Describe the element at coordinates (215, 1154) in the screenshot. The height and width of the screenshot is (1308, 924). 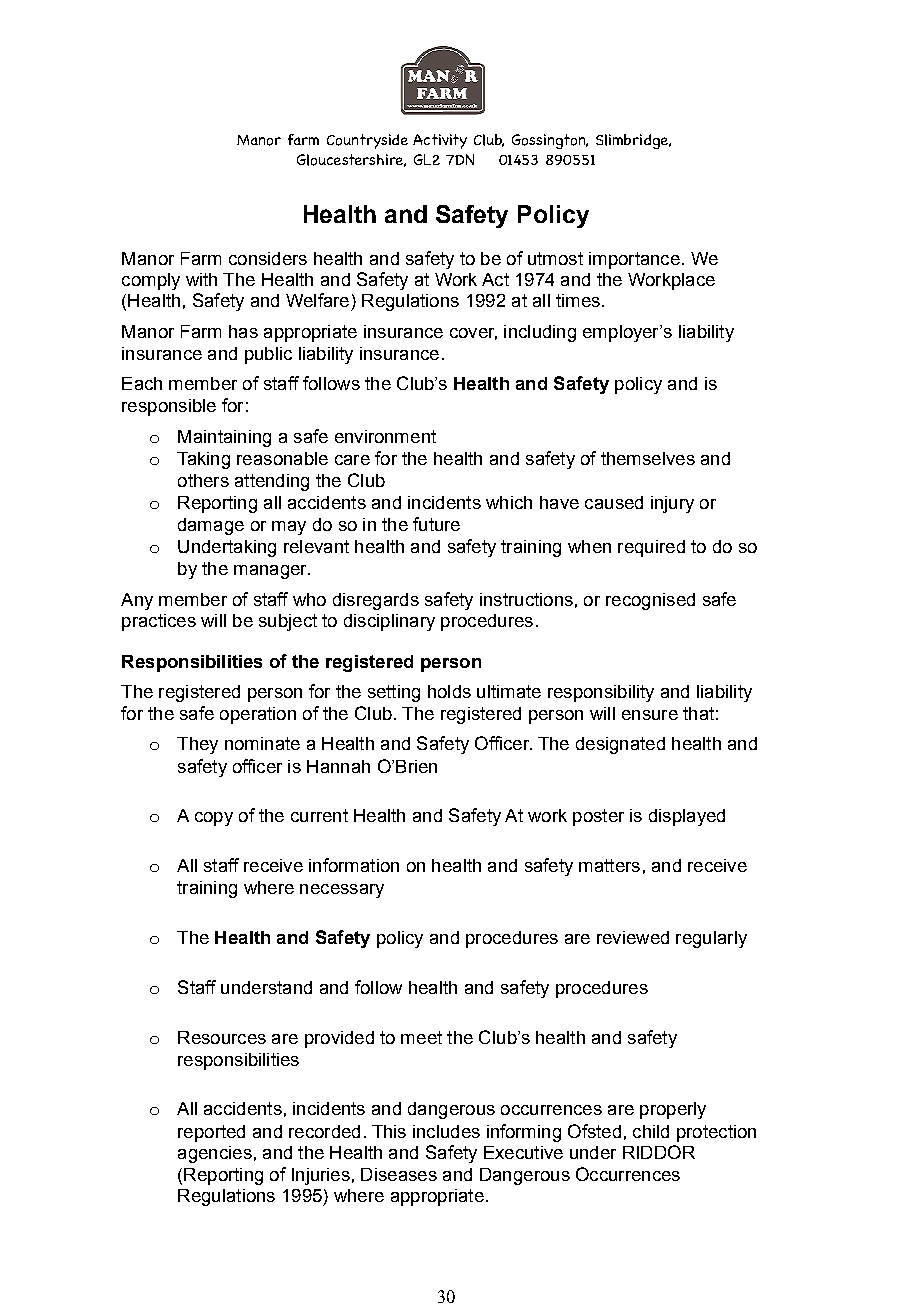
I see `agencies` at that location.
